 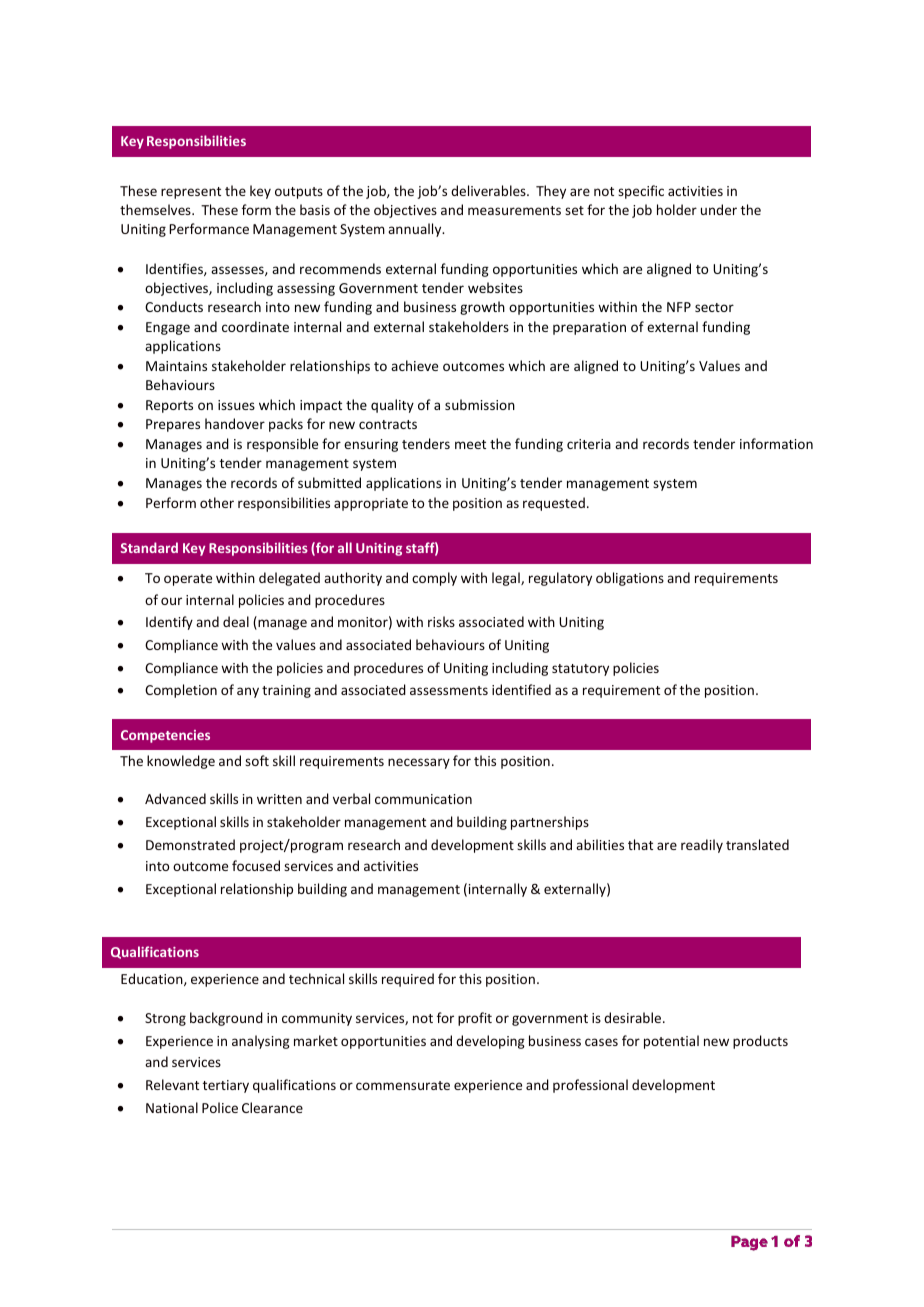 I want to click on annually, so click(x=416, y=230).
